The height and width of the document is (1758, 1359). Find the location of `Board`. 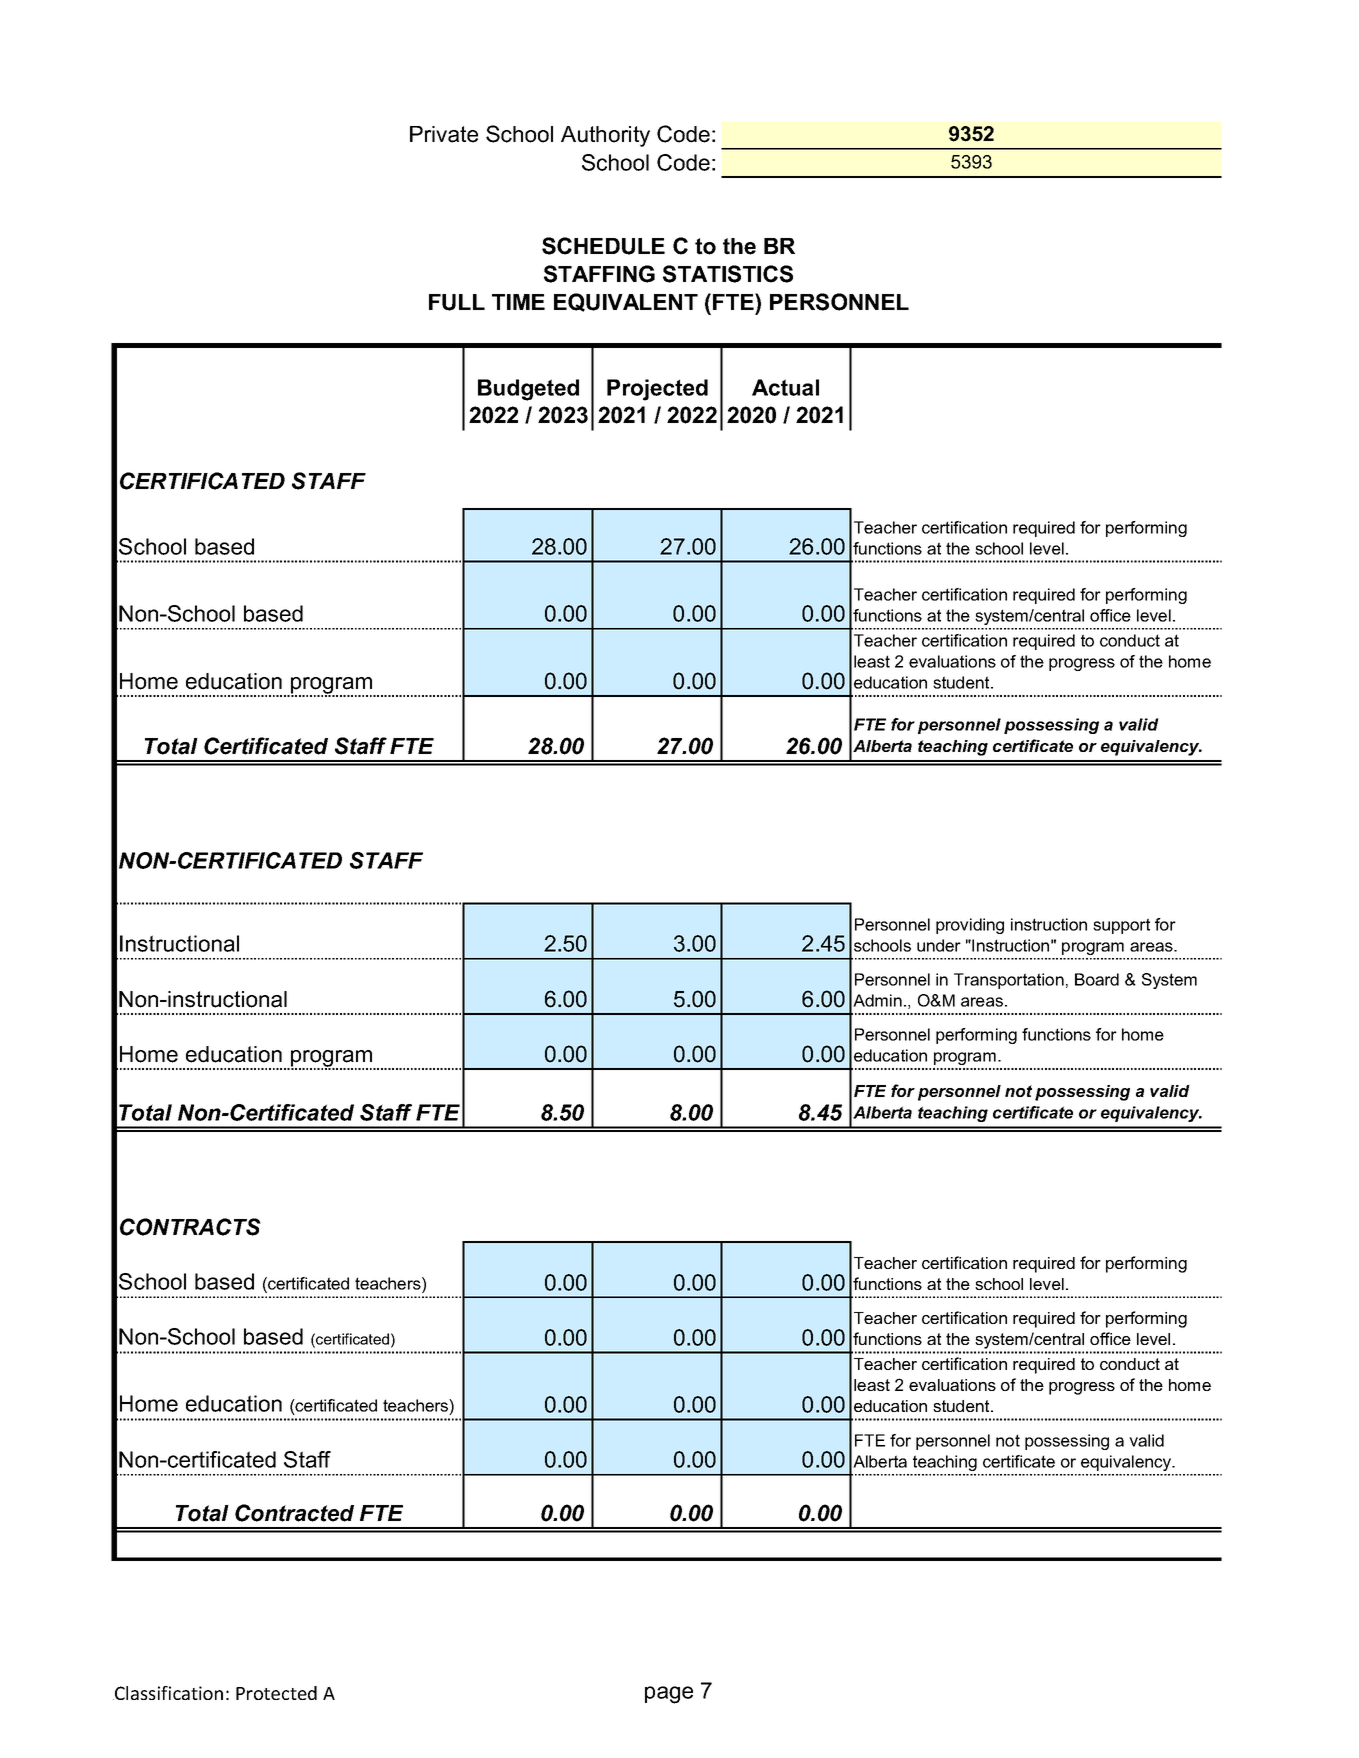

Board is located at coordinates (1097, 979).
